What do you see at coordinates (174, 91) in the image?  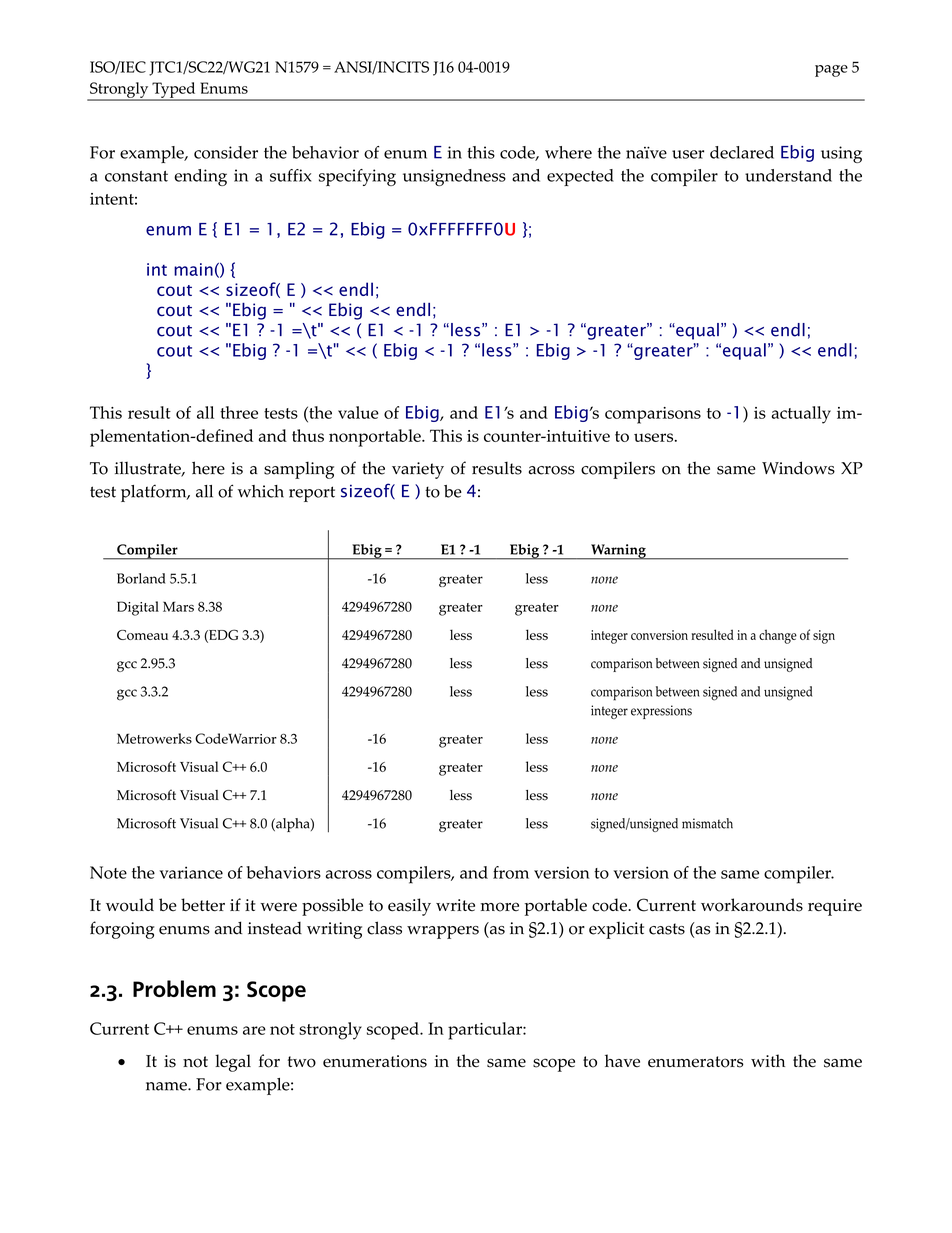 I see `Typed` at bounding box center [174, 91].
